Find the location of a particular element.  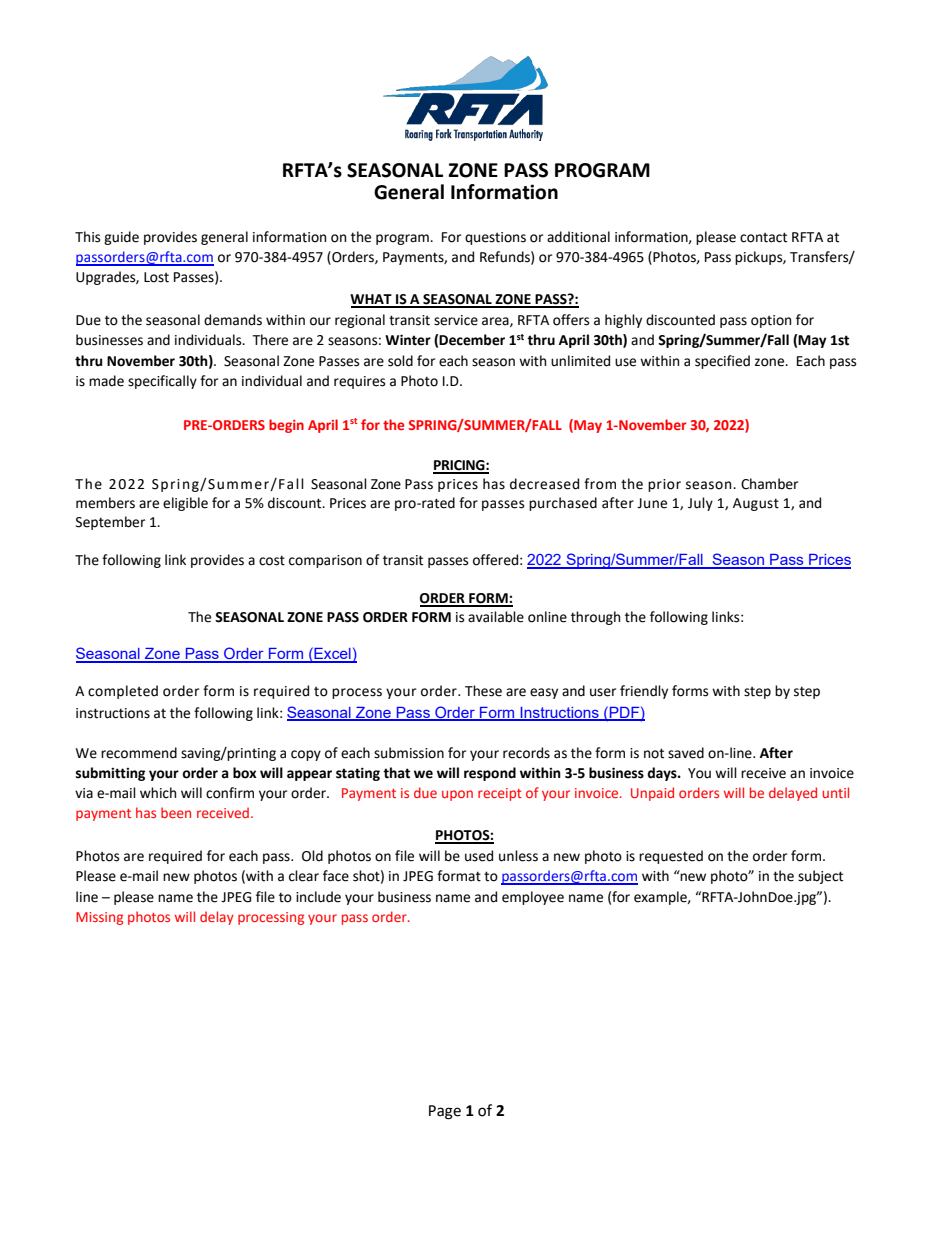

upon is located at coordinates (457, 795).
